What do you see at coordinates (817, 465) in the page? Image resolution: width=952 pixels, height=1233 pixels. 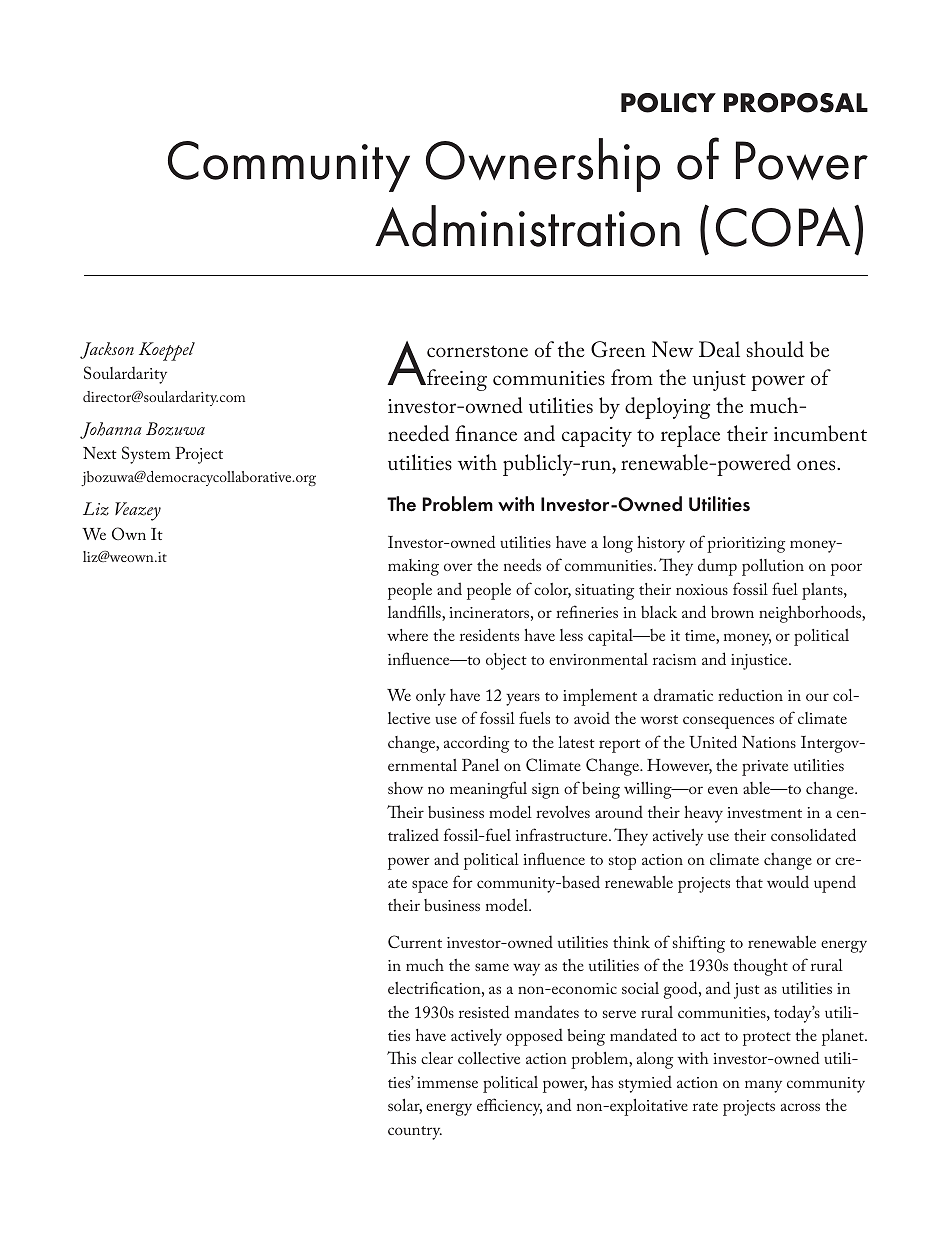 I see `ones` at bounding box center [817, 465].
